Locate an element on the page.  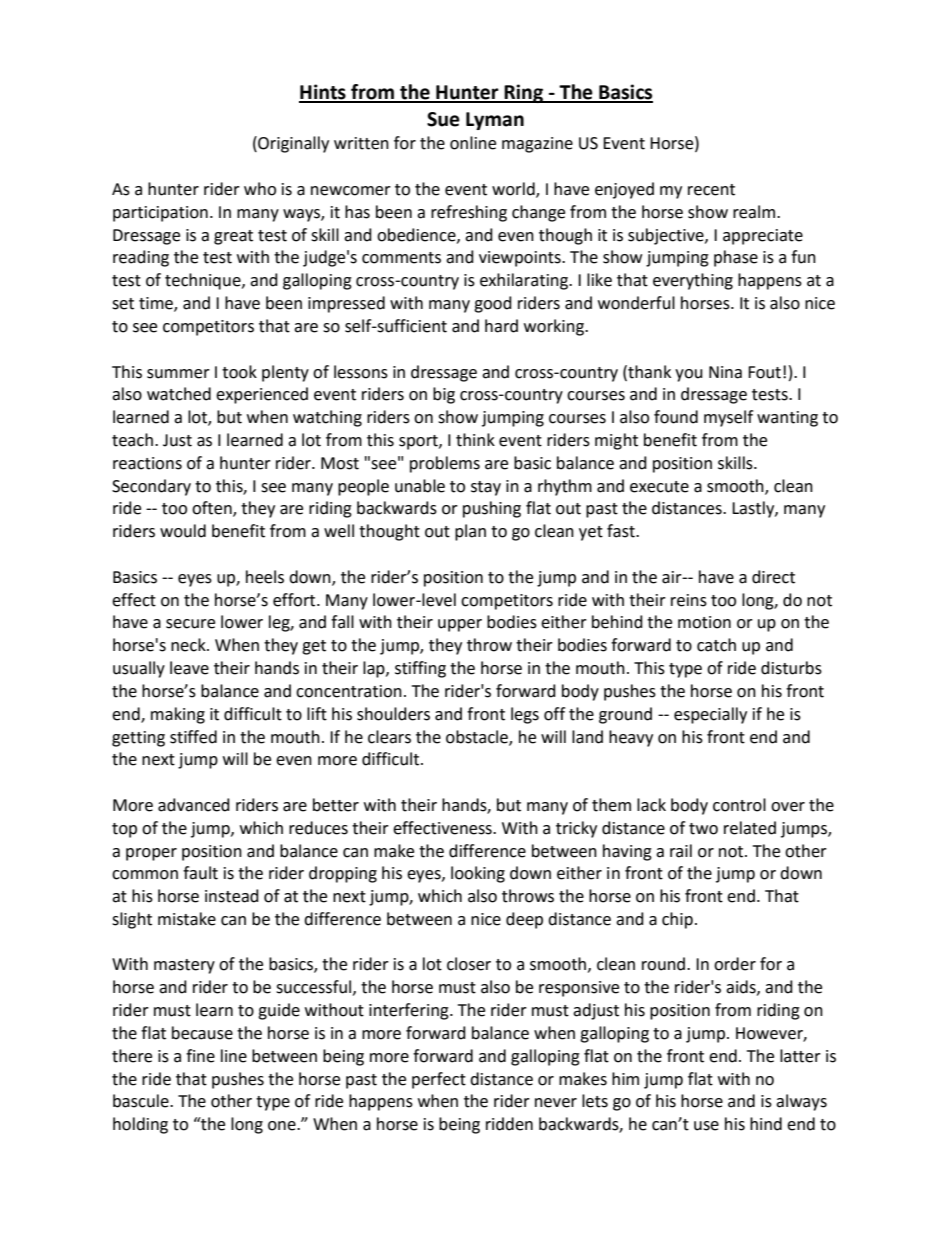
Originally is located at coordinates (292, 144).
